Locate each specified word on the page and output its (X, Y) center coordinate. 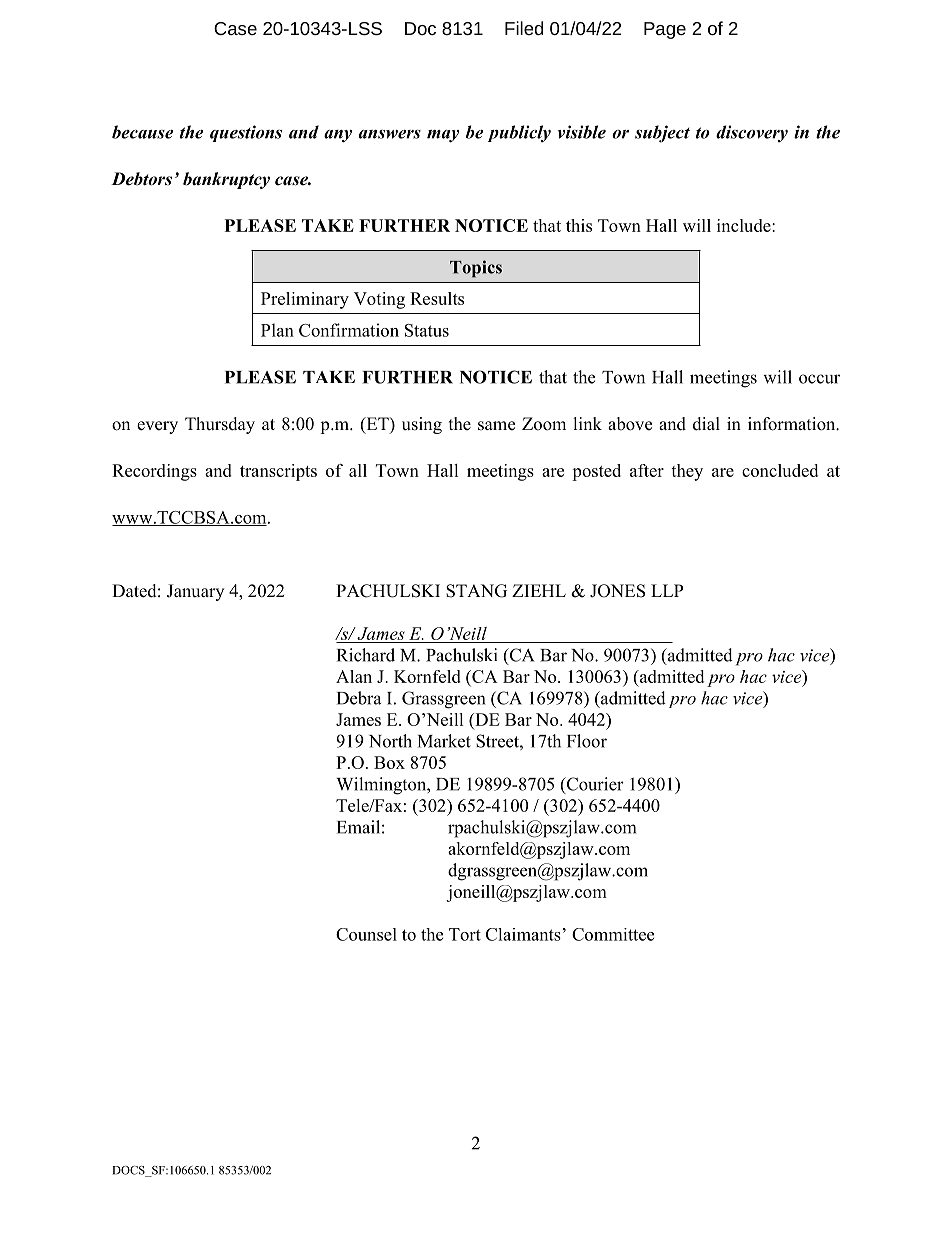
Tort (465, 934)
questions (246, 133)
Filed (524, 28)
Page (665, 30)
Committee (613, 934)
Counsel (366, 934)
